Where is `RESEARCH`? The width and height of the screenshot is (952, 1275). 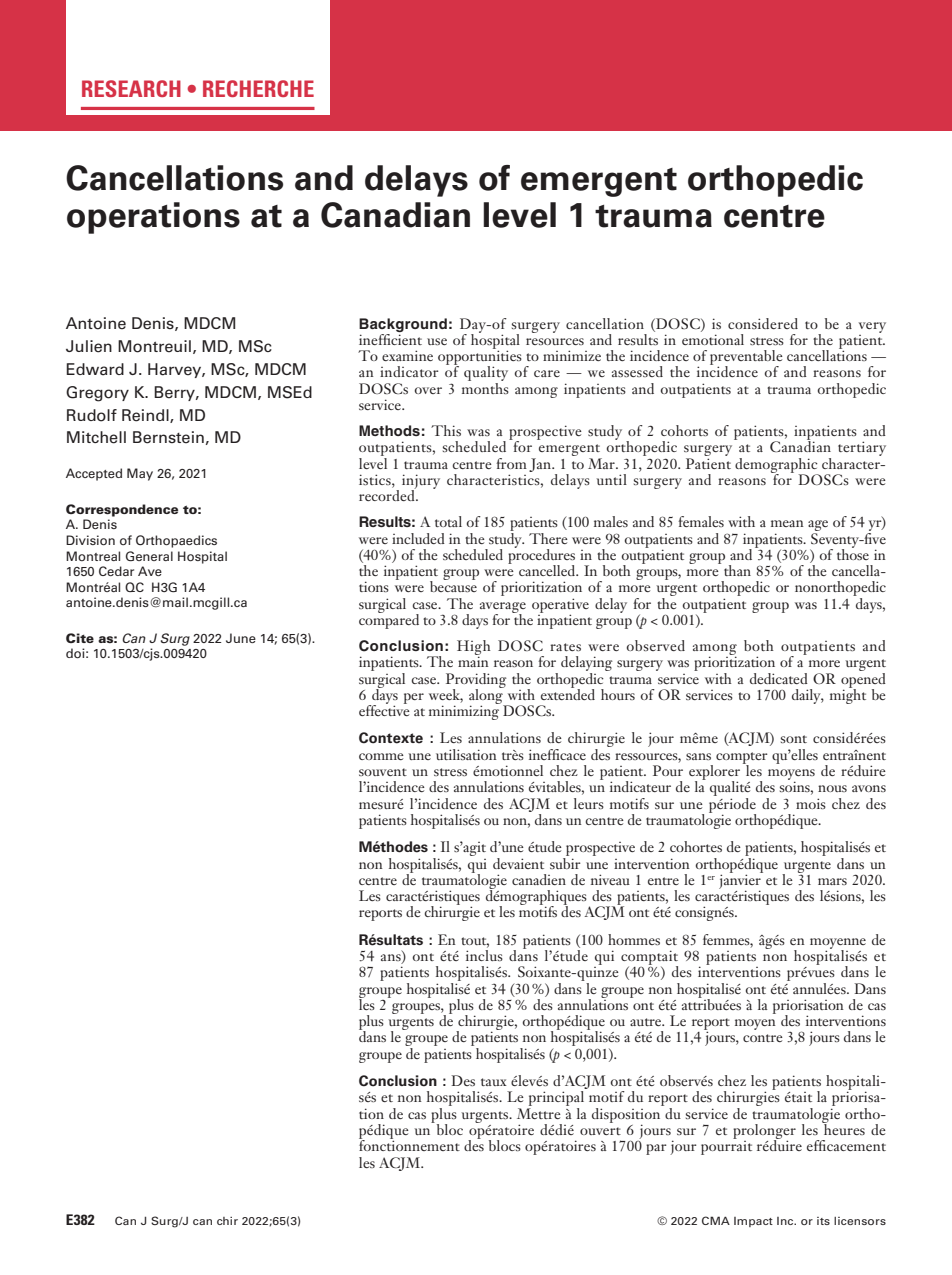
RESEARCH is located at coordinates (131, 88).
